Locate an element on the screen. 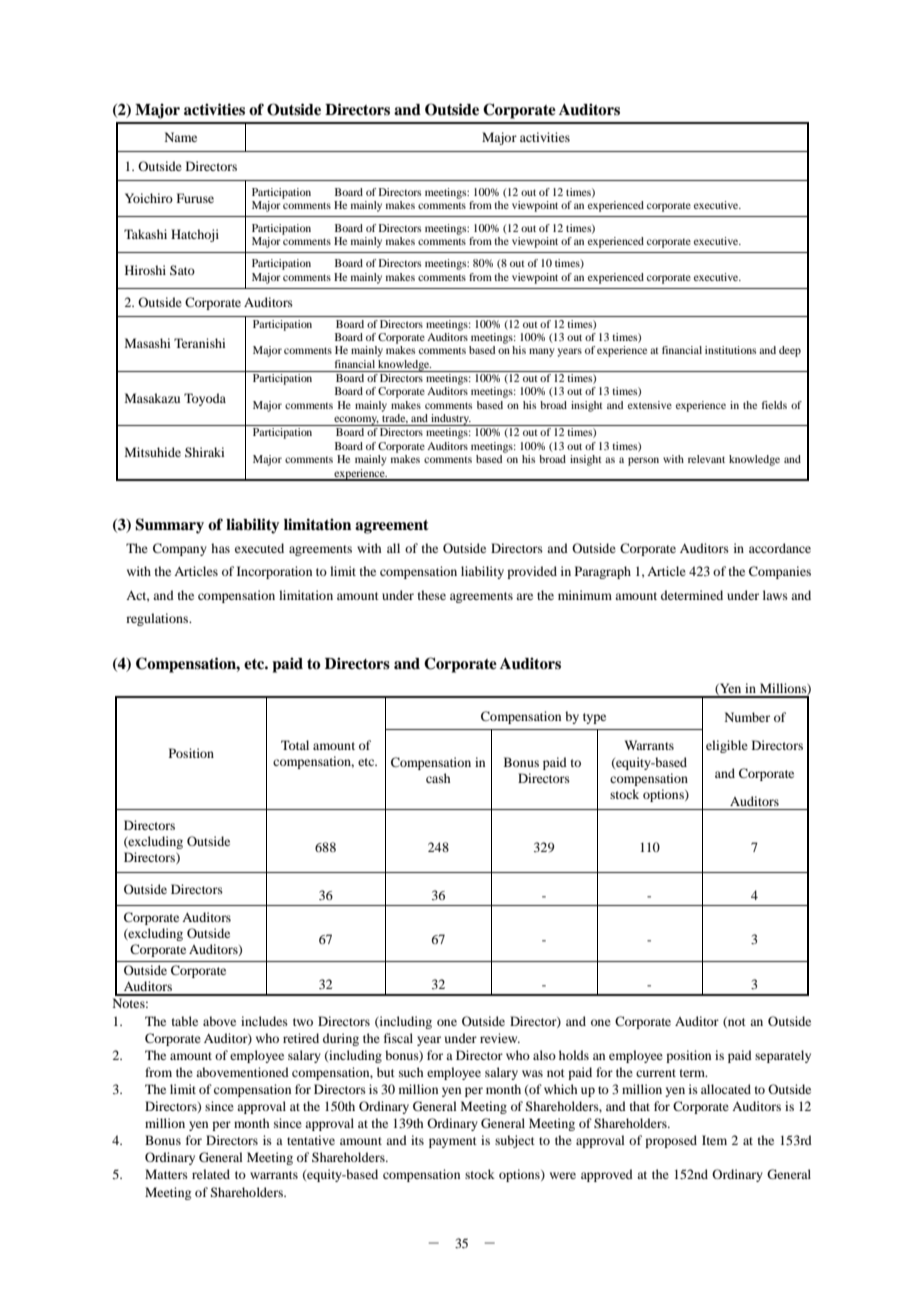 This screenshot has width=924, height=1308. payment is located at coordinates (453, 1142).
